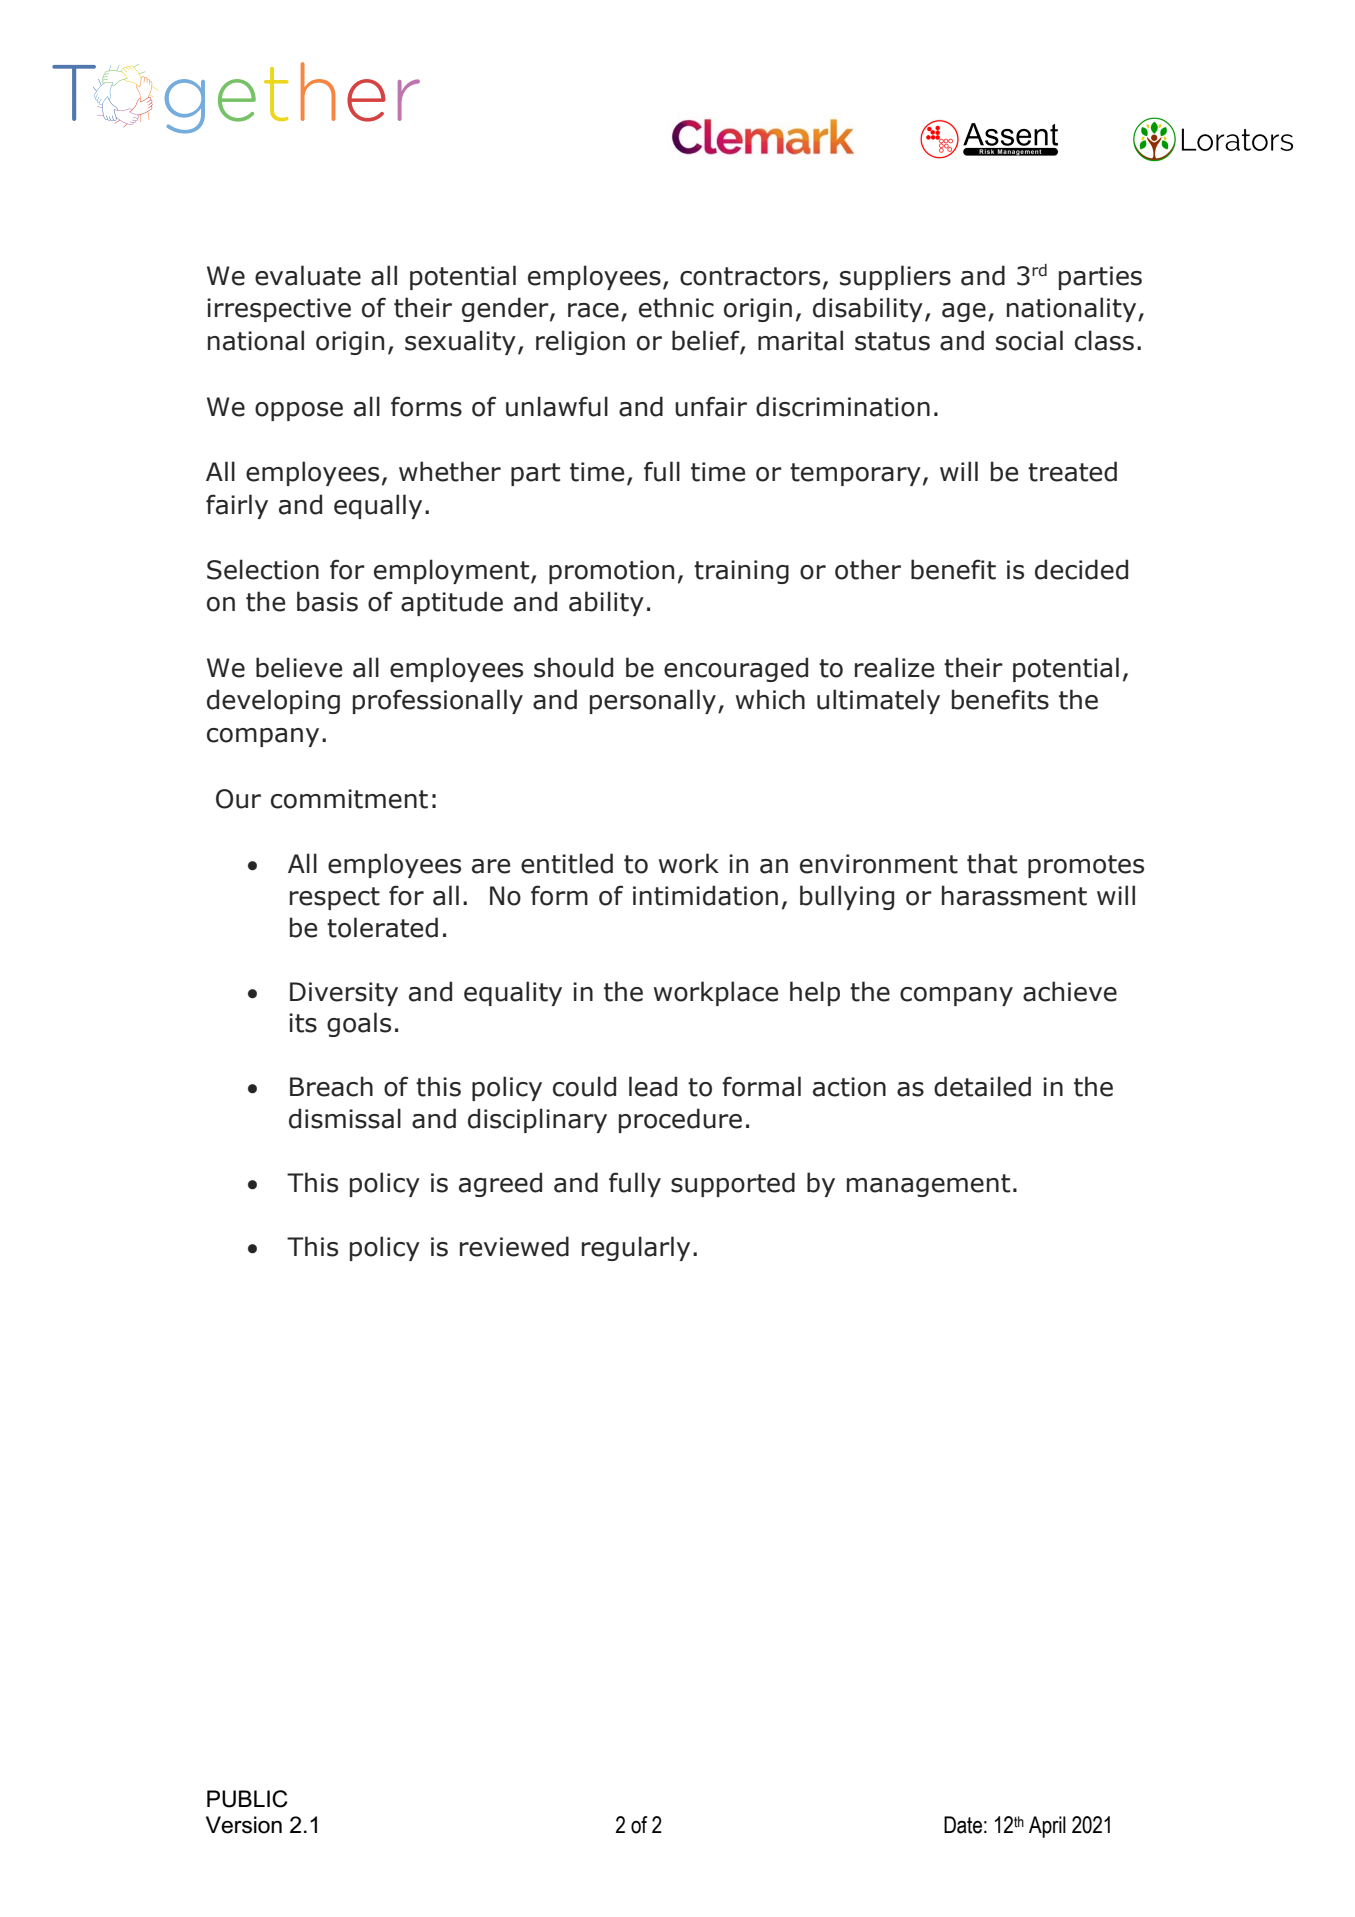 The image size is (1355, 1917). What do you see at coordinates (705, 895) in the document?
I see `intimidation` at bounding box center [705, 895].
